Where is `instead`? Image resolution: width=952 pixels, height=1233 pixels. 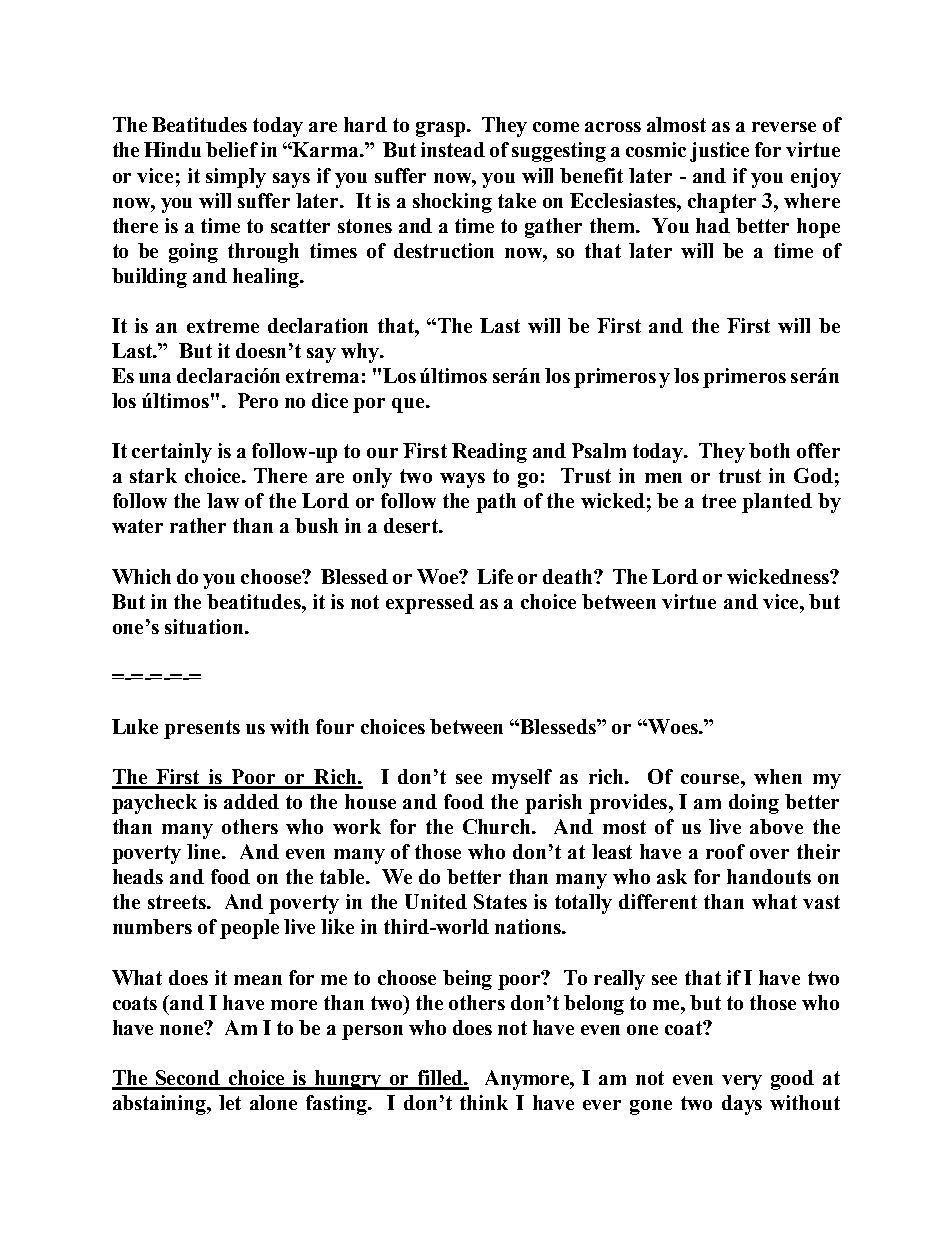
instead is located at coordinates (453, 149).
